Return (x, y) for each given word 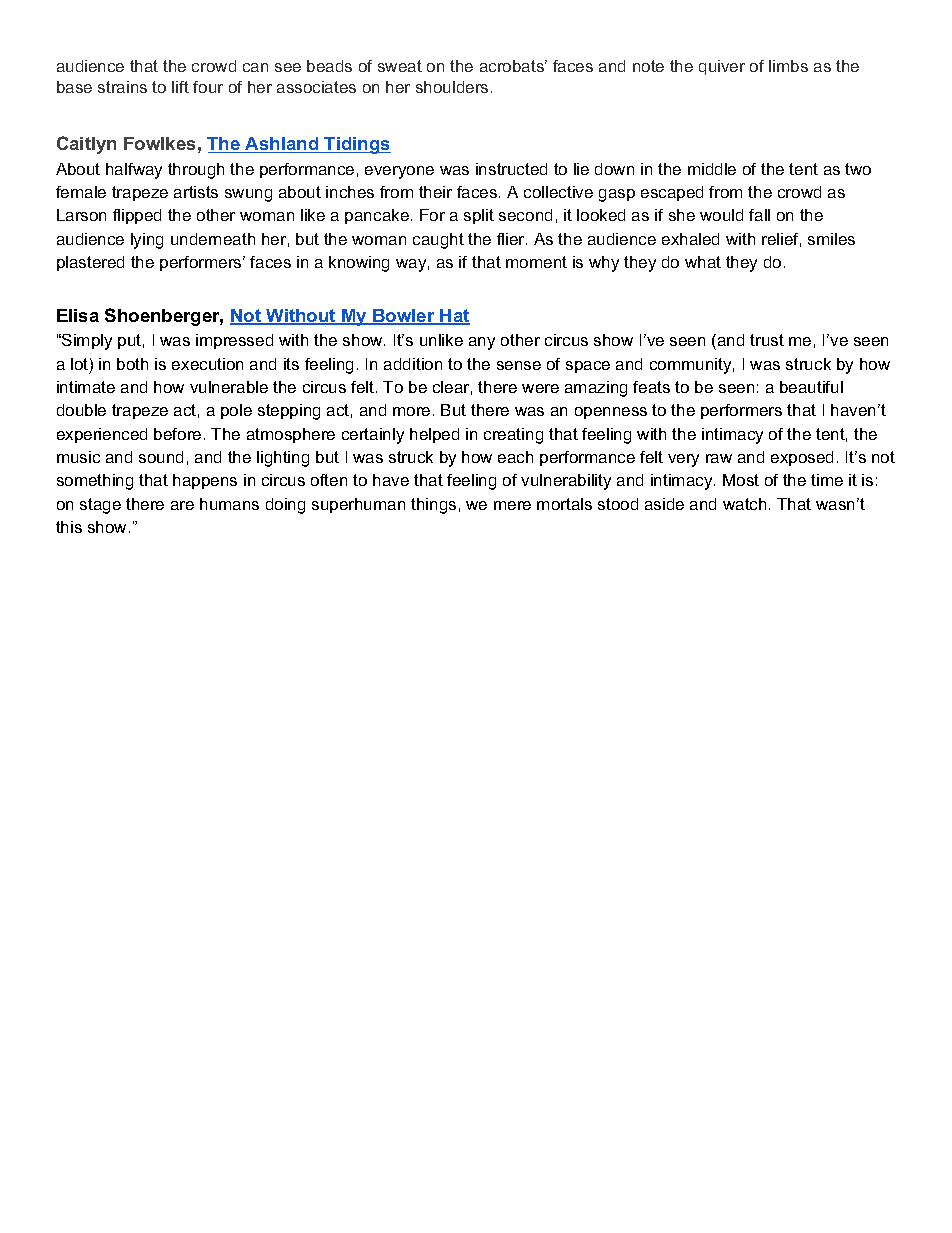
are (182, 505)
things (433, 506)
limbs (788, 66)
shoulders (452, 87)
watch (744, 504)
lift (180, 87)
